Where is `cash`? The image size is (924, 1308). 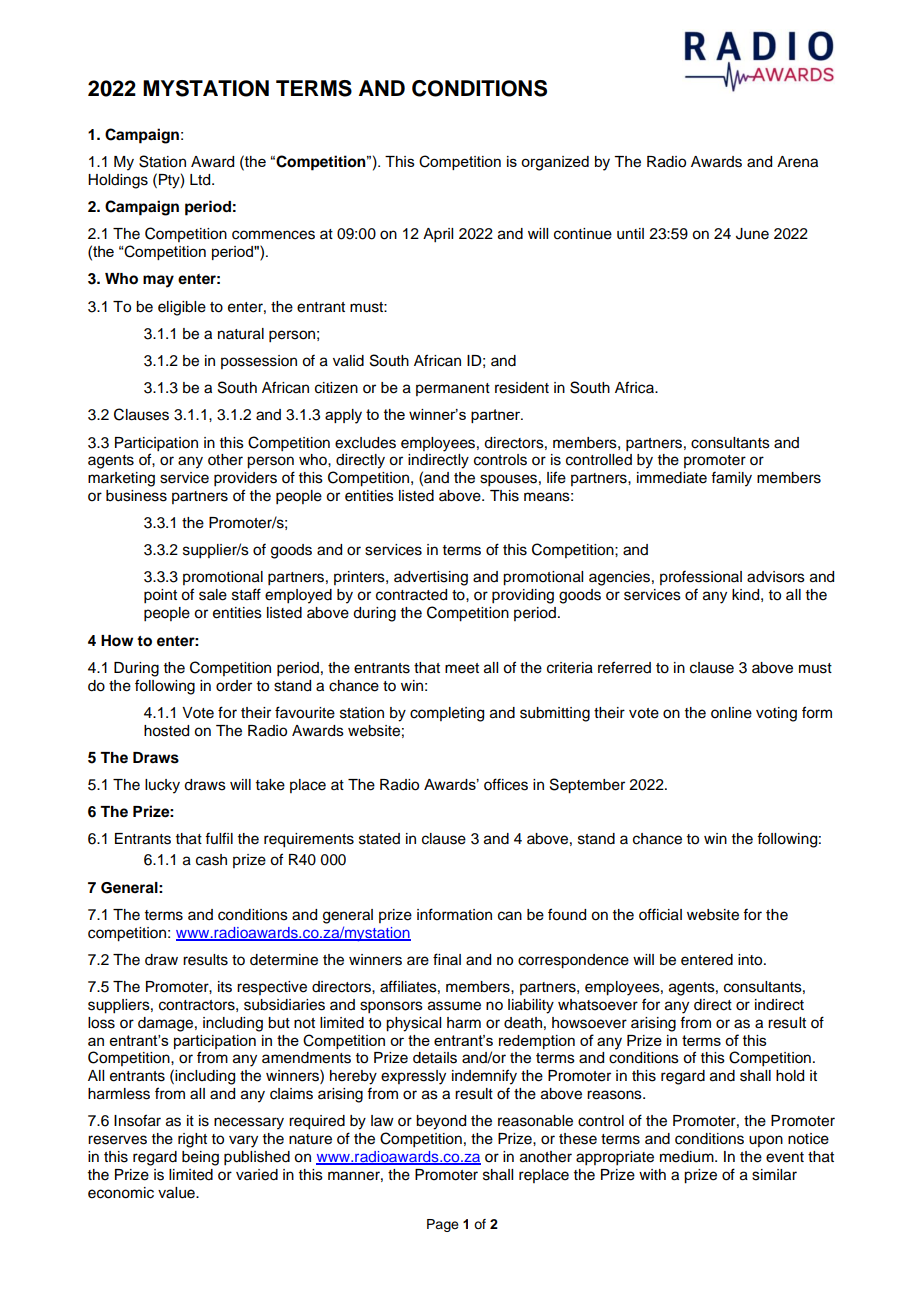
cash is located at coordinates (211, 860).
